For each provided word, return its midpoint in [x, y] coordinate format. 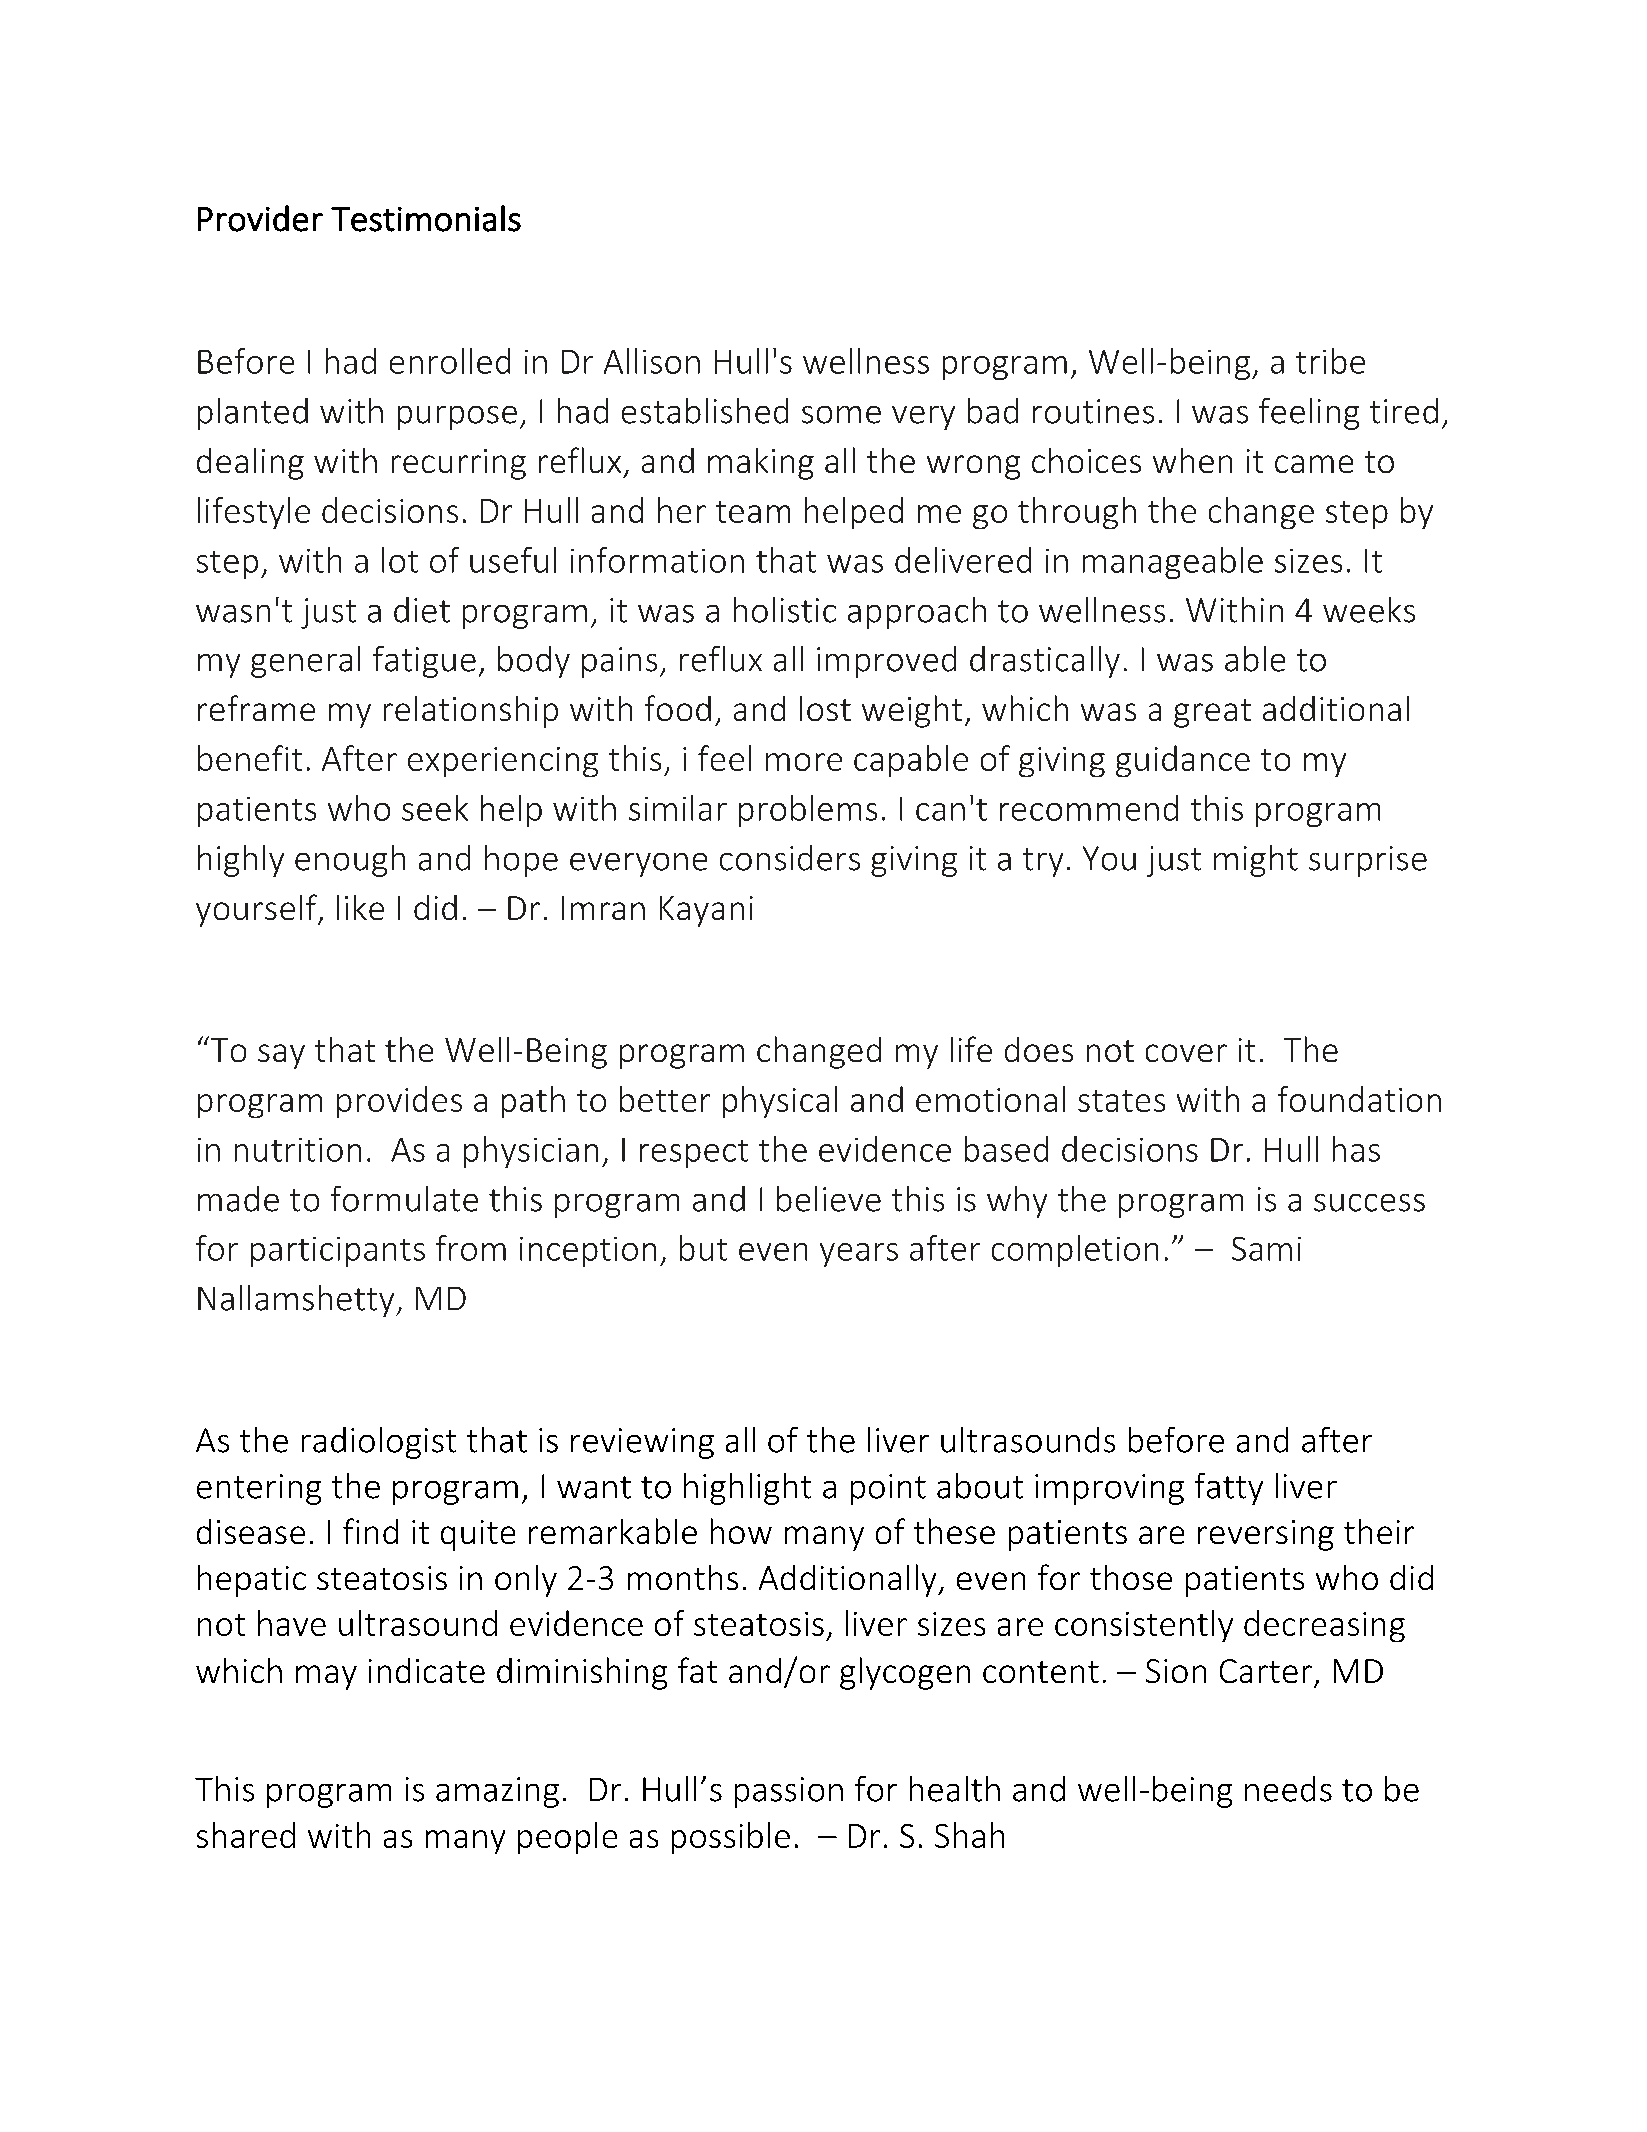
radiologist [379, 1443]
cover [1186, 1053]
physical [780, 1102]
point [888, 1489]
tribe [1330, 361]
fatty [1229, 1489]
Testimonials [426, 218]
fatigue [424, 662]
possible [731, 1838]
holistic [785, 610]
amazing [497, 1792]
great [1212, 713]
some [841, 415]
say [281, 1056]
